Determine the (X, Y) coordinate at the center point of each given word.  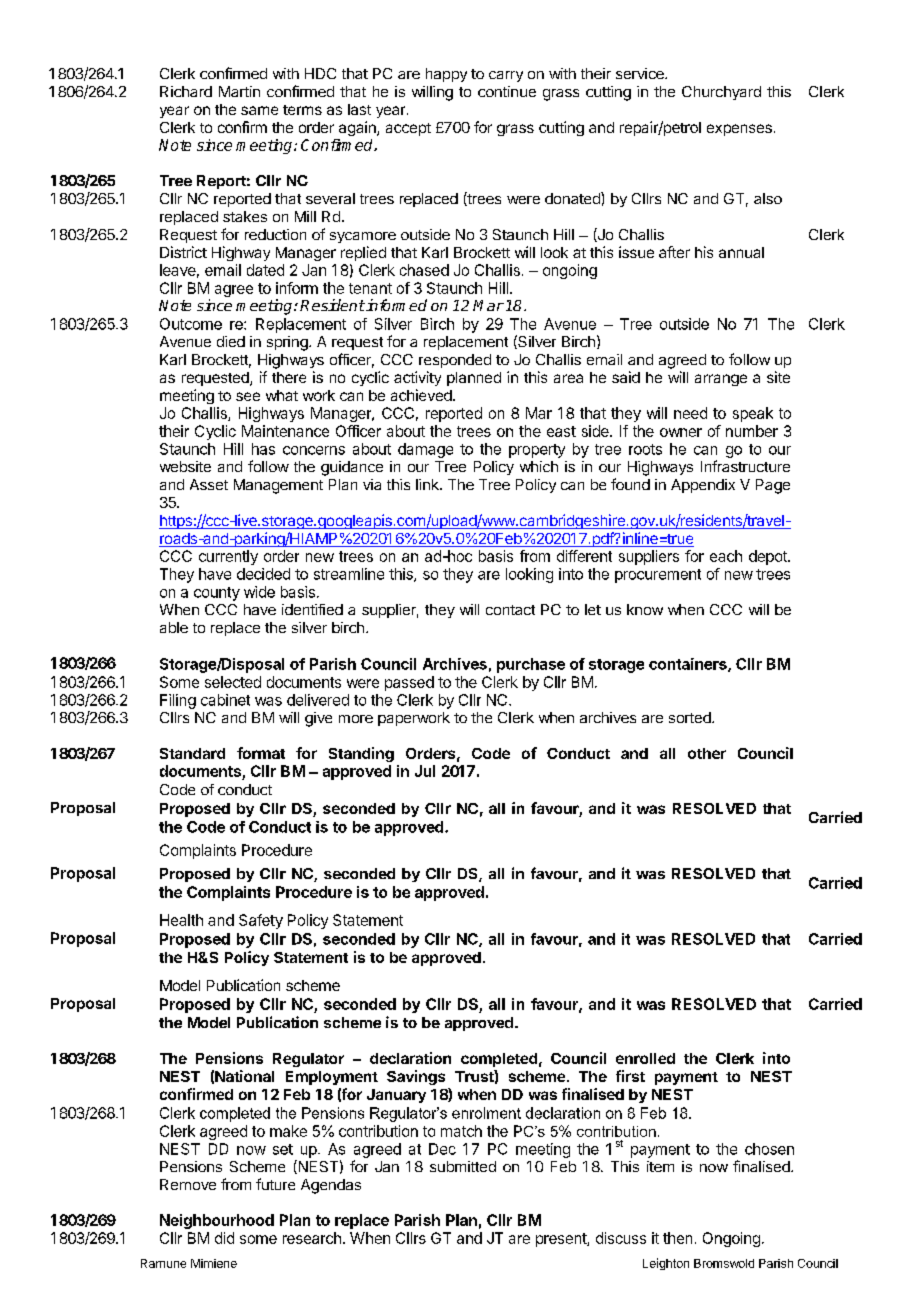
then (677, 1238)
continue (507, 91)
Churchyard (721, 93)
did (224, 1238)
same (259, 110)
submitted (463, 1166)
